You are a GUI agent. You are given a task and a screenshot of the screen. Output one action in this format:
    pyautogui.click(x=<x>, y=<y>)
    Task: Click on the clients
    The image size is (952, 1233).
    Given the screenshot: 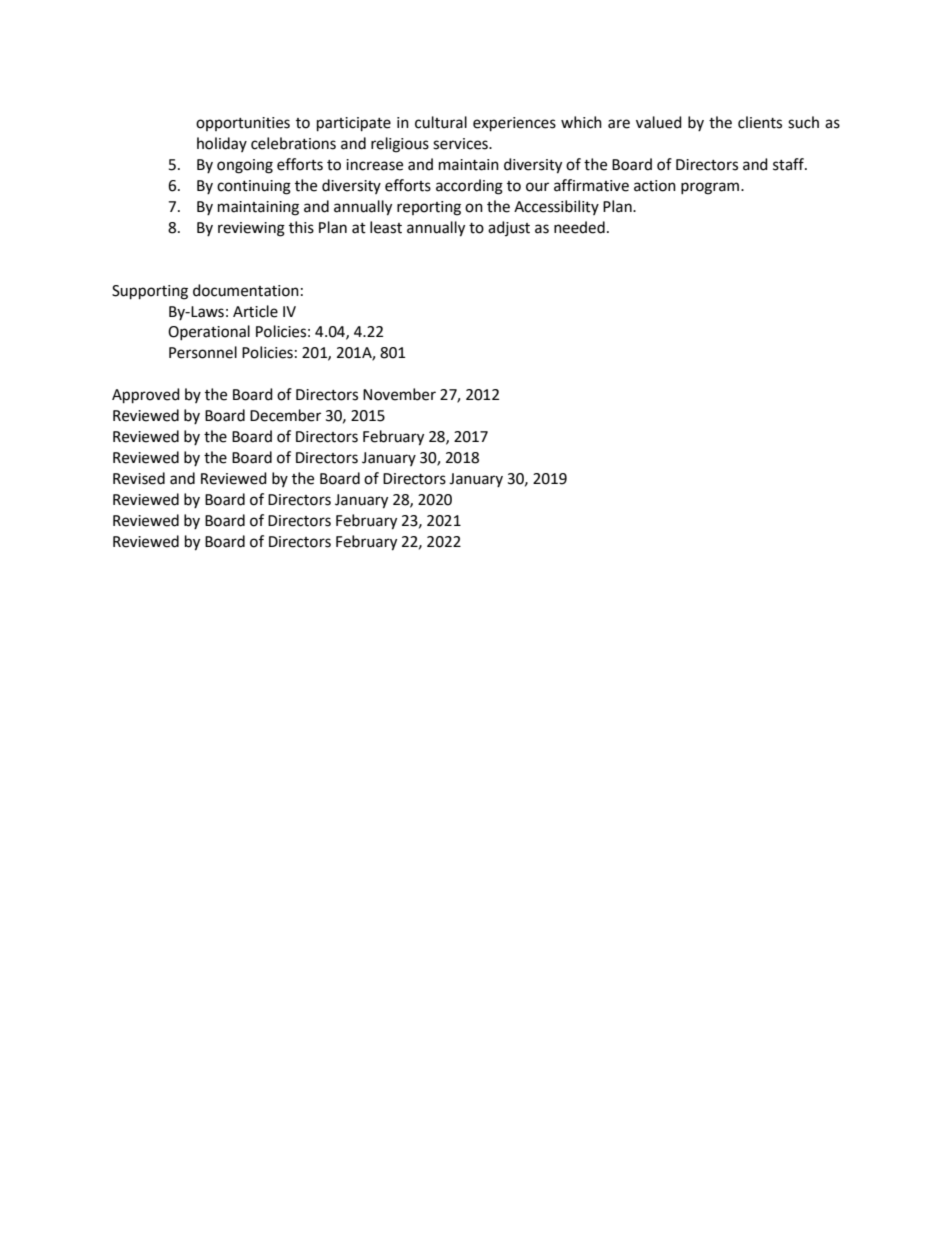 What is the action you would take?
    pyautogui.click(x=760, y=122)
